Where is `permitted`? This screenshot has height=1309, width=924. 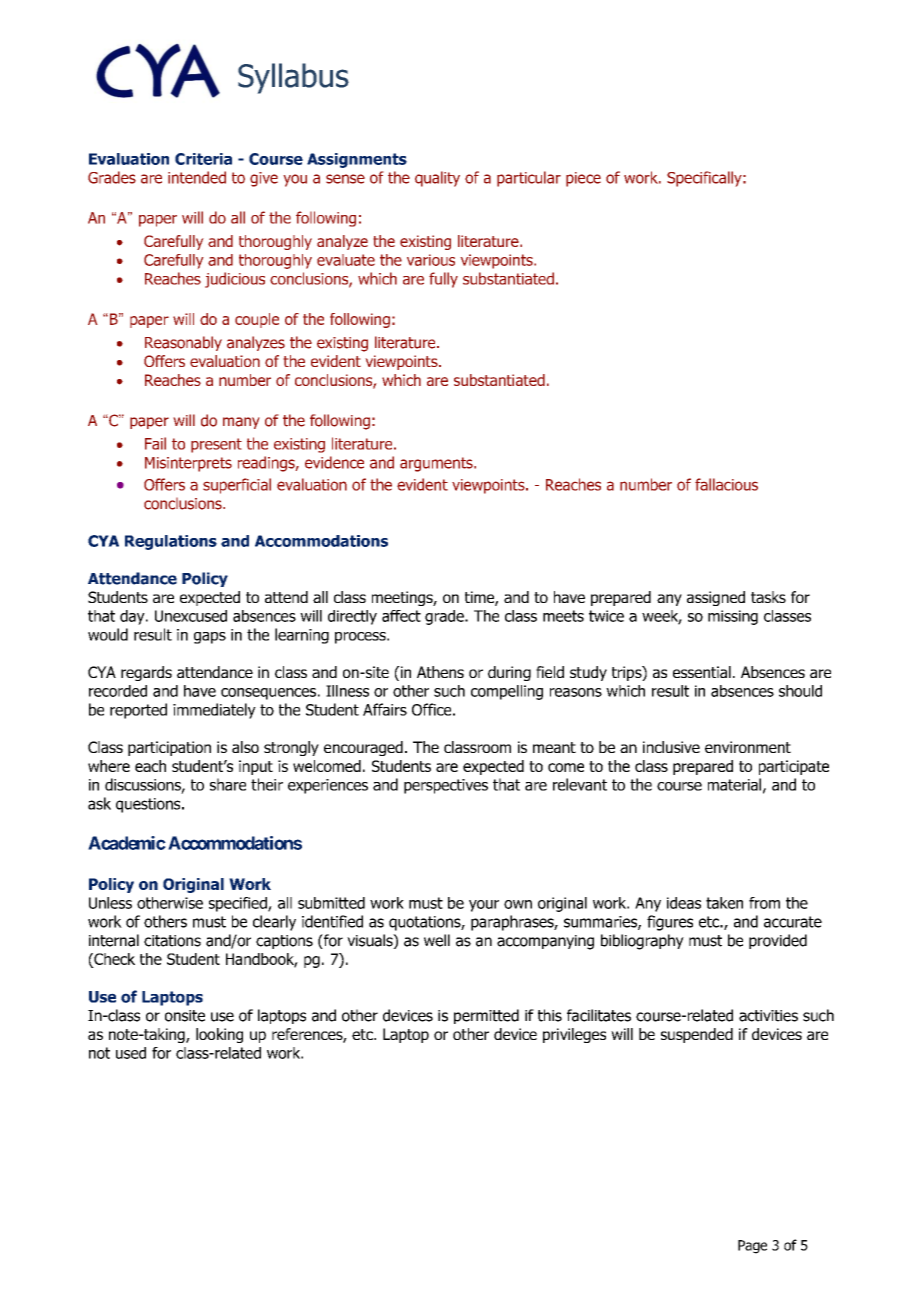
permitted is located at coordinates (486, 1016).
